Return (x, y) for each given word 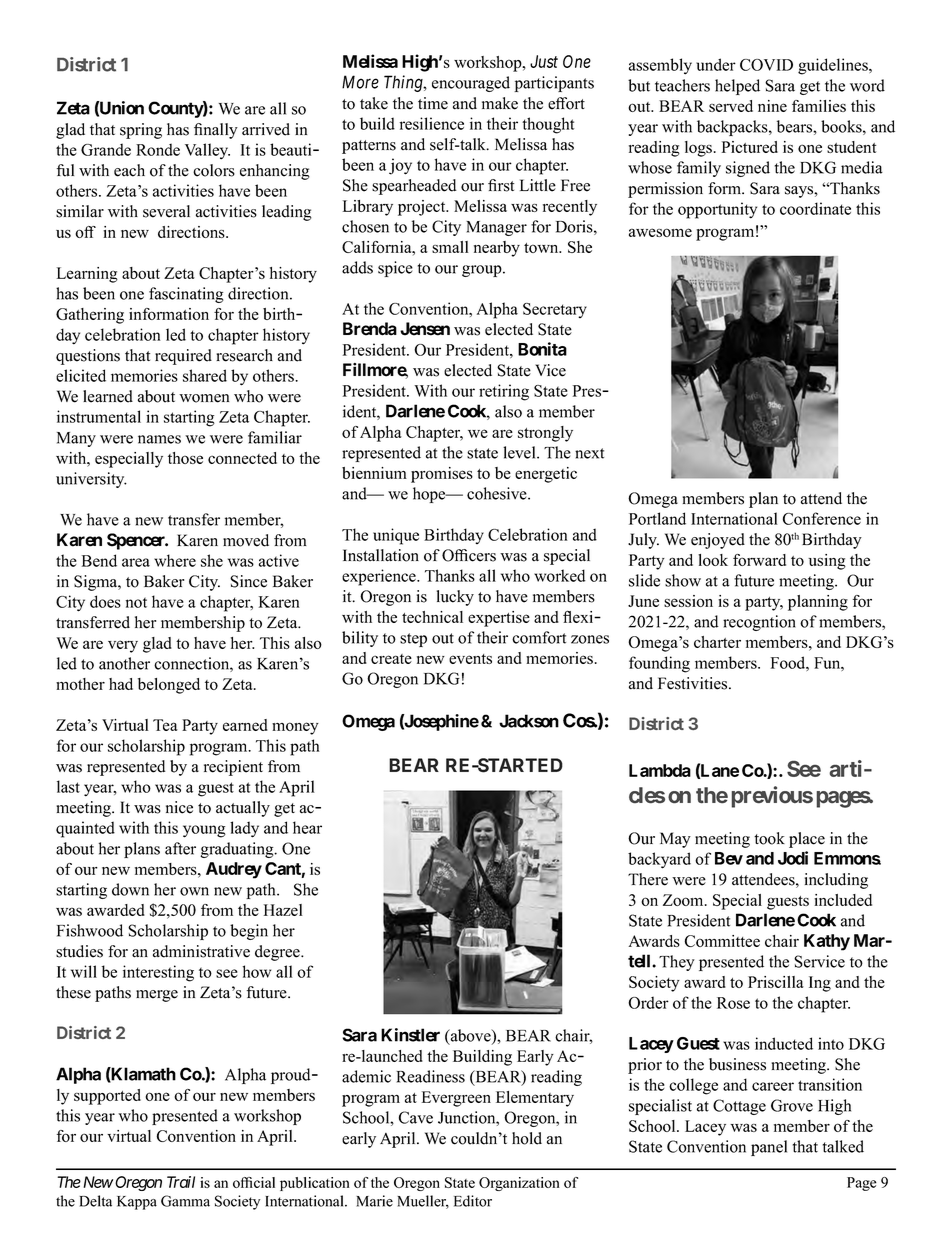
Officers (469, 555)
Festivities (694, 683)
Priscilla (776, 982)
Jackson (529, 721)
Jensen (425, 329)
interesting (158, 973)
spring (141, 131)
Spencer (137, 541)
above (470, 1036)
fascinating (186, 295)
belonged (169, 686)
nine (772, 106)
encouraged (471, 84)
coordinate (815, 208)
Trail (181, 1182)
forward (759, 560)
